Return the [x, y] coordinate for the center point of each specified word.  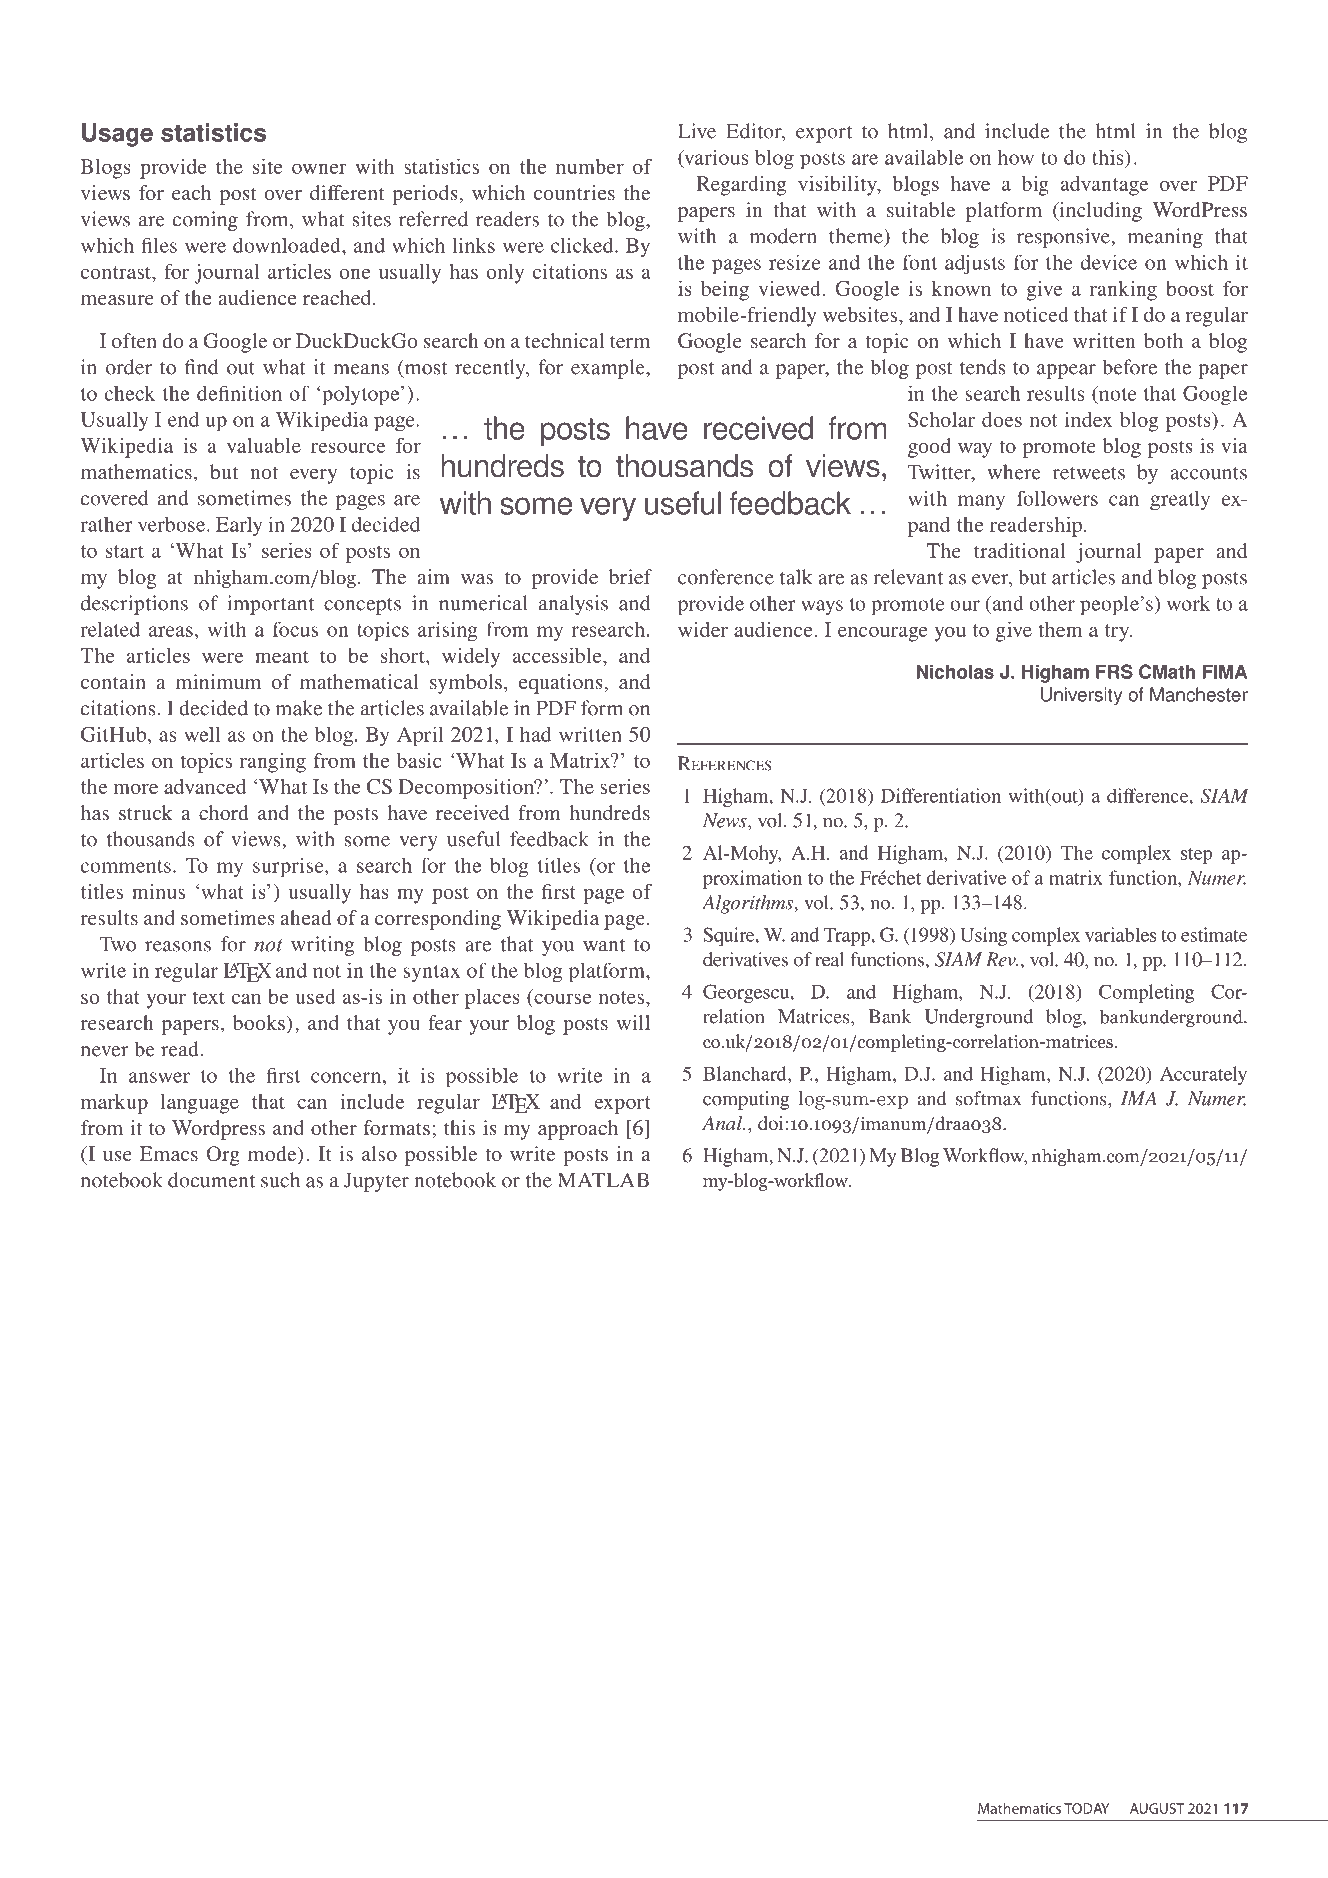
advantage [1104, 186]
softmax [989, 1098]
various [715, 158]
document [211, 1180]
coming [205, 221]
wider [703, 629]
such [280, 1180]
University [1081, 696]
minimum [218, 681]
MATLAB [603, 1180]
